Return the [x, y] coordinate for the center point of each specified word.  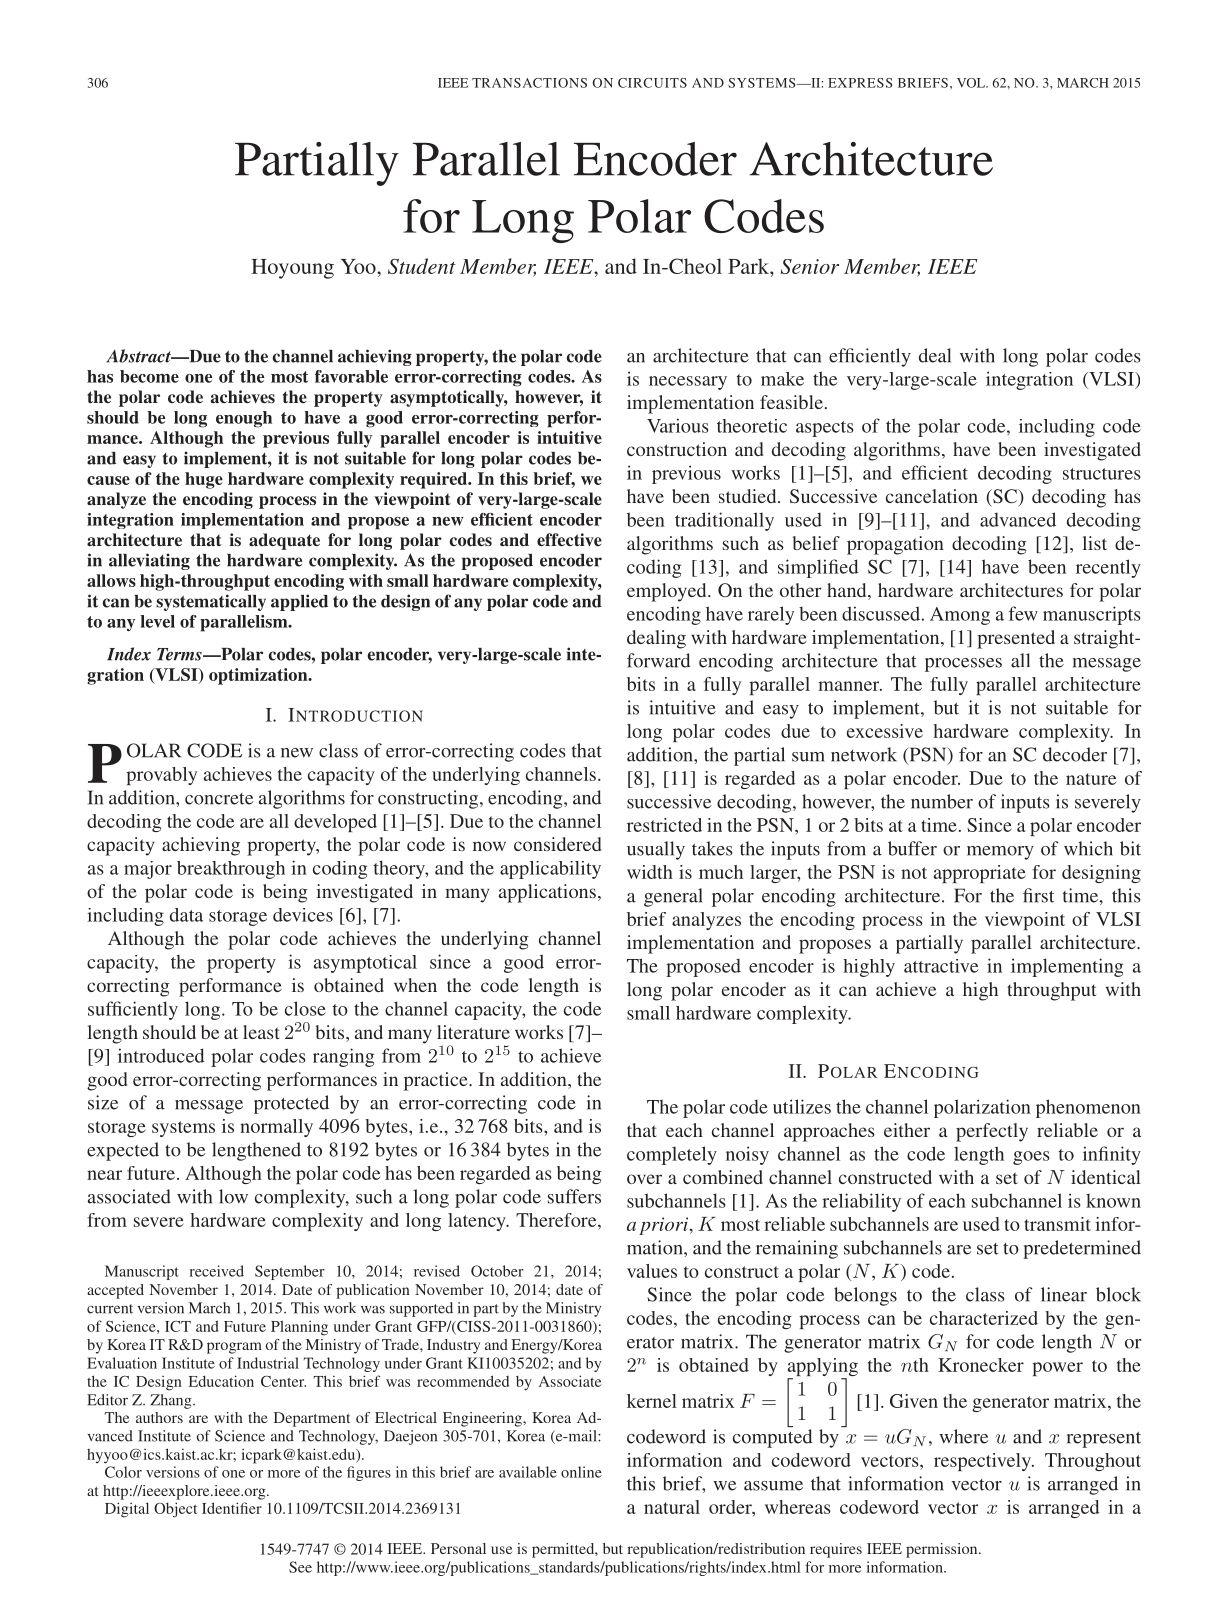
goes [1031, 1158]
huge [204, 480]
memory [1000, 853]
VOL [972, 83]
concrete [219, 799]
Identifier [232, 1508]
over [644, 1179]
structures [1102, 474]
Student [422, 266]
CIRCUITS [652, 83]
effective [569, 539]
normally [276, 1128]
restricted [664, 825]
